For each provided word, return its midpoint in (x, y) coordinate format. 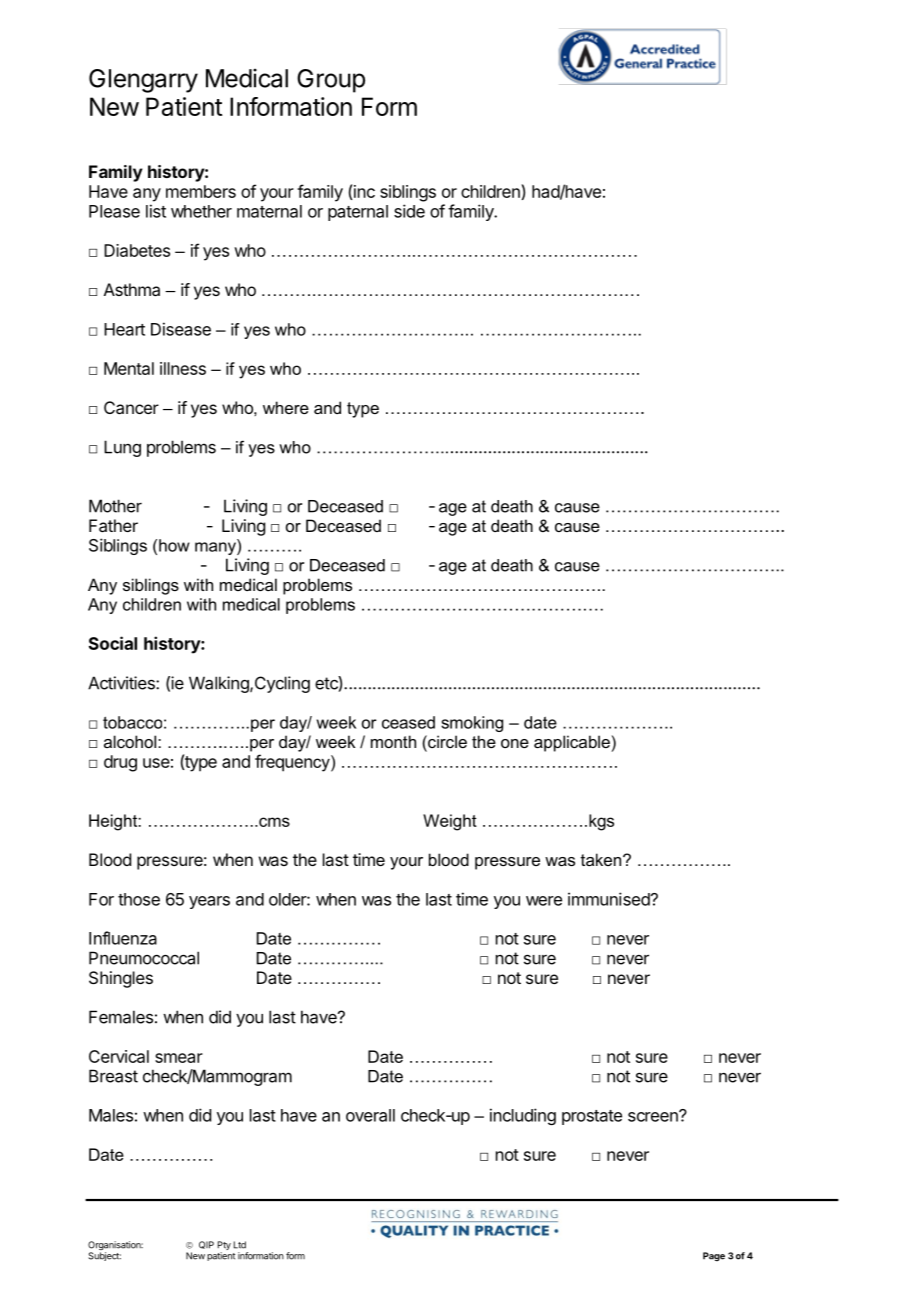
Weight (450, 822)
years (209, 902)
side (409, 211)
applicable (572, 743)
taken (602, 859)
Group (331, 81)
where (286, 407)
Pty (224, 1247)
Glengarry (143, 81)
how (174, 545)
